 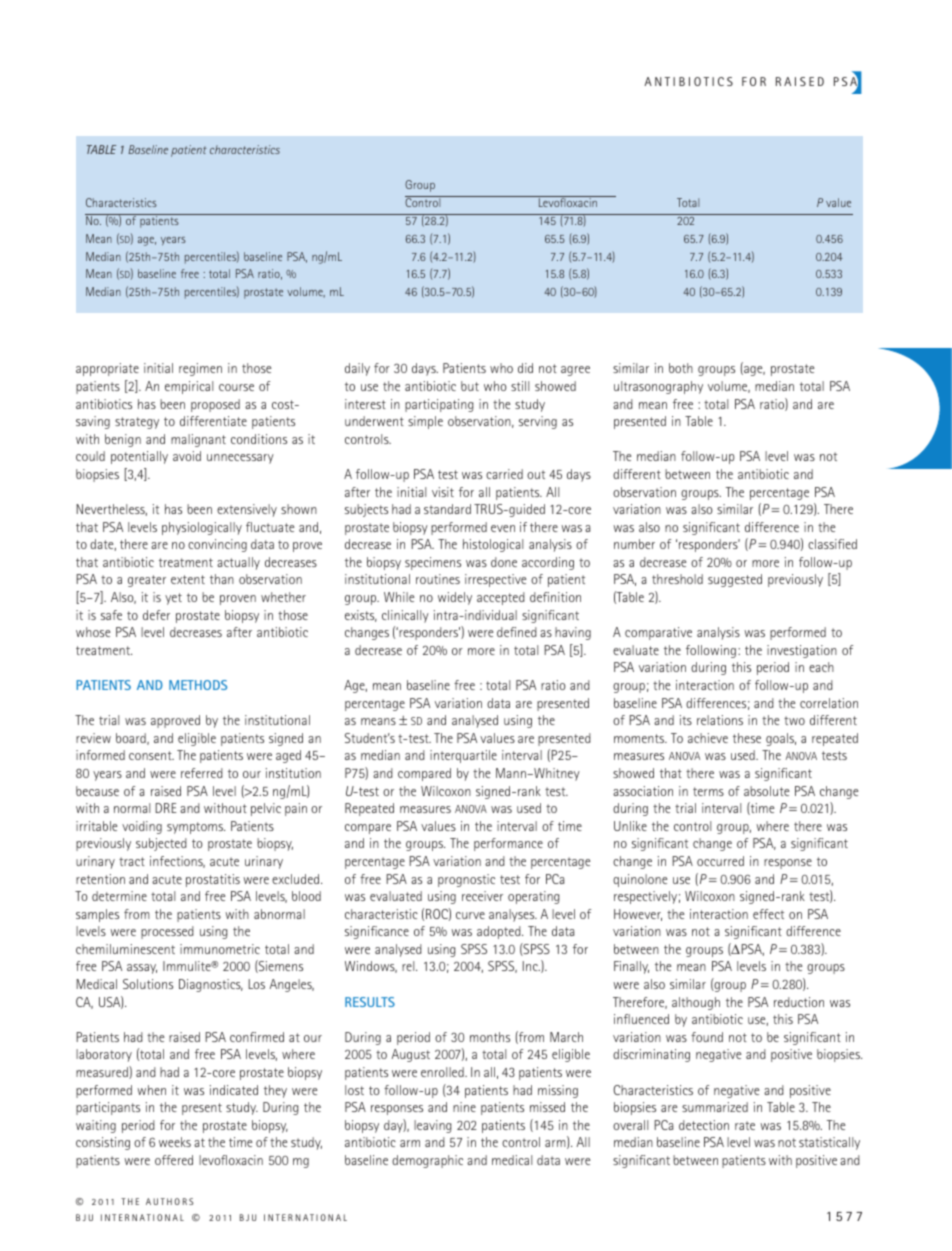 I want to click on both, so click(x=681, y=368).
